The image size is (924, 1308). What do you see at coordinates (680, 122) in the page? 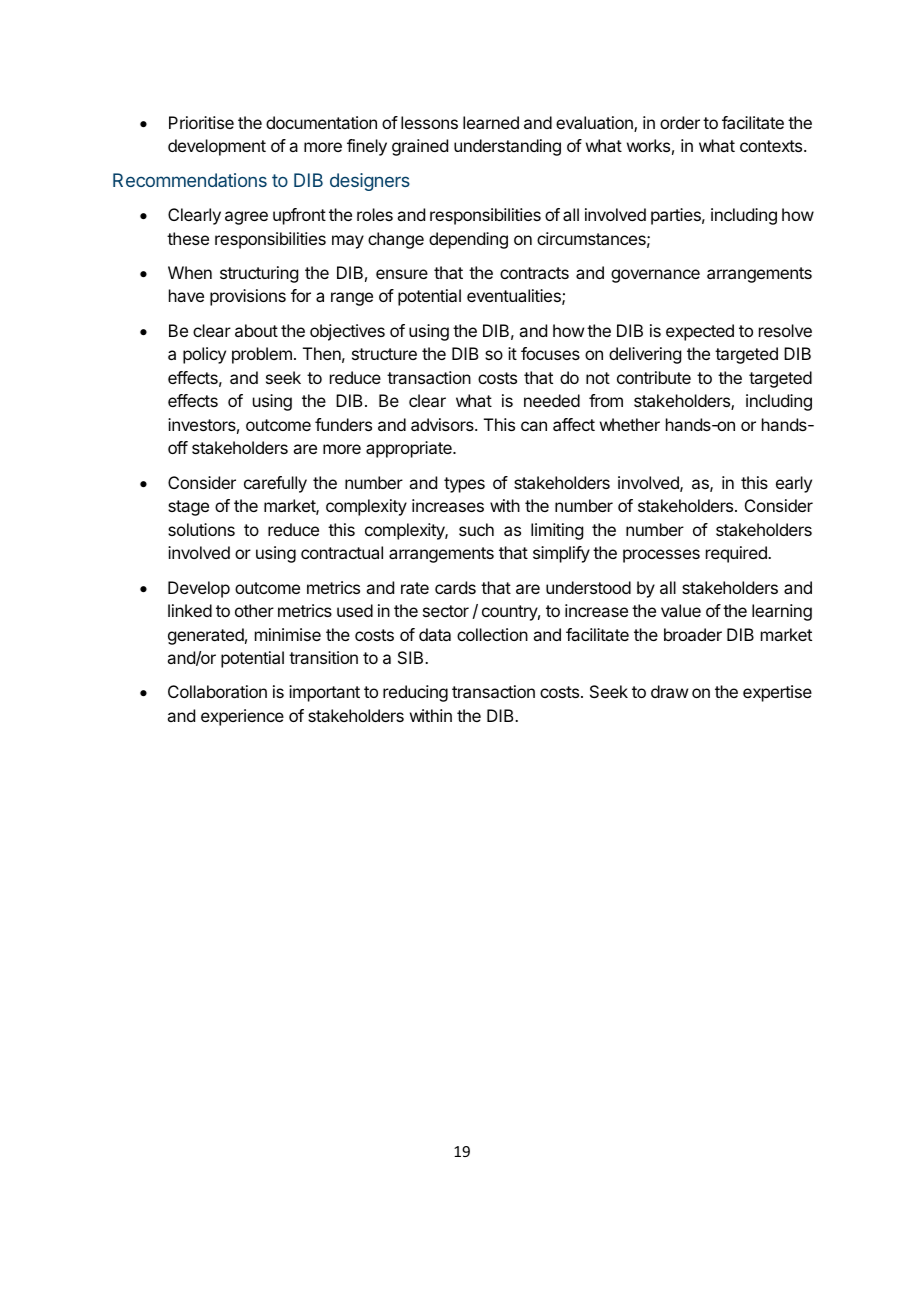
I see `order` at bounding box center [680, 122].
